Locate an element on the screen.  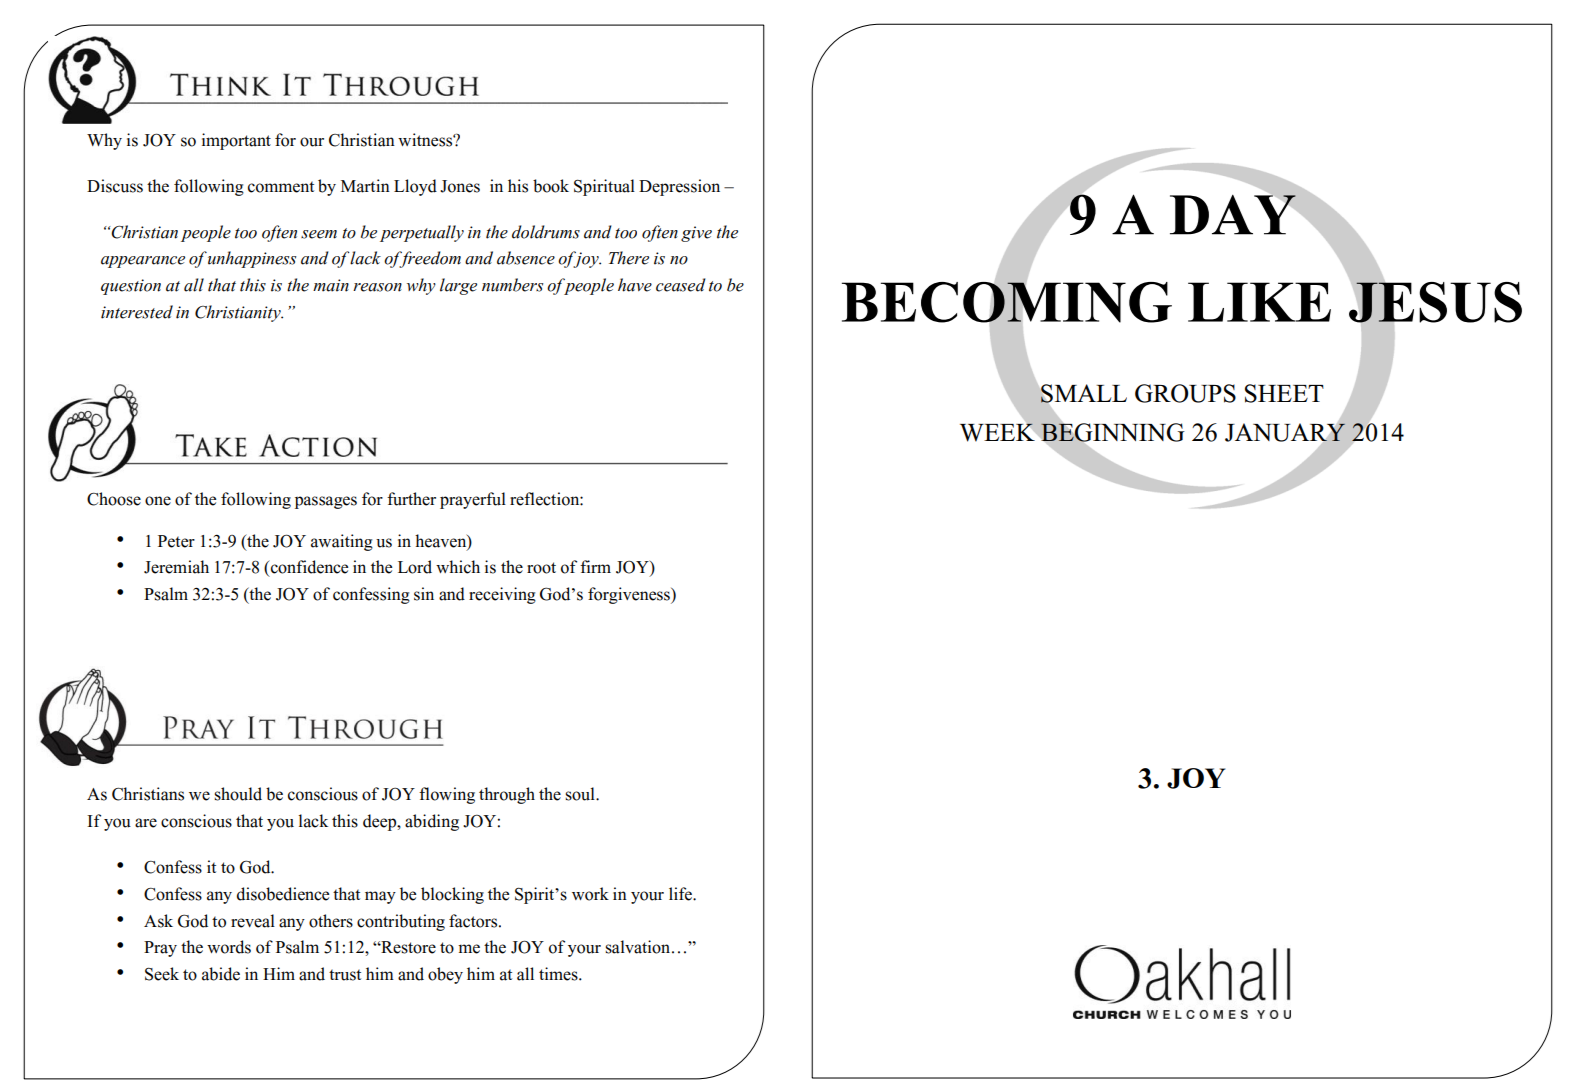
Depression is located at coordinates (679, 187).
